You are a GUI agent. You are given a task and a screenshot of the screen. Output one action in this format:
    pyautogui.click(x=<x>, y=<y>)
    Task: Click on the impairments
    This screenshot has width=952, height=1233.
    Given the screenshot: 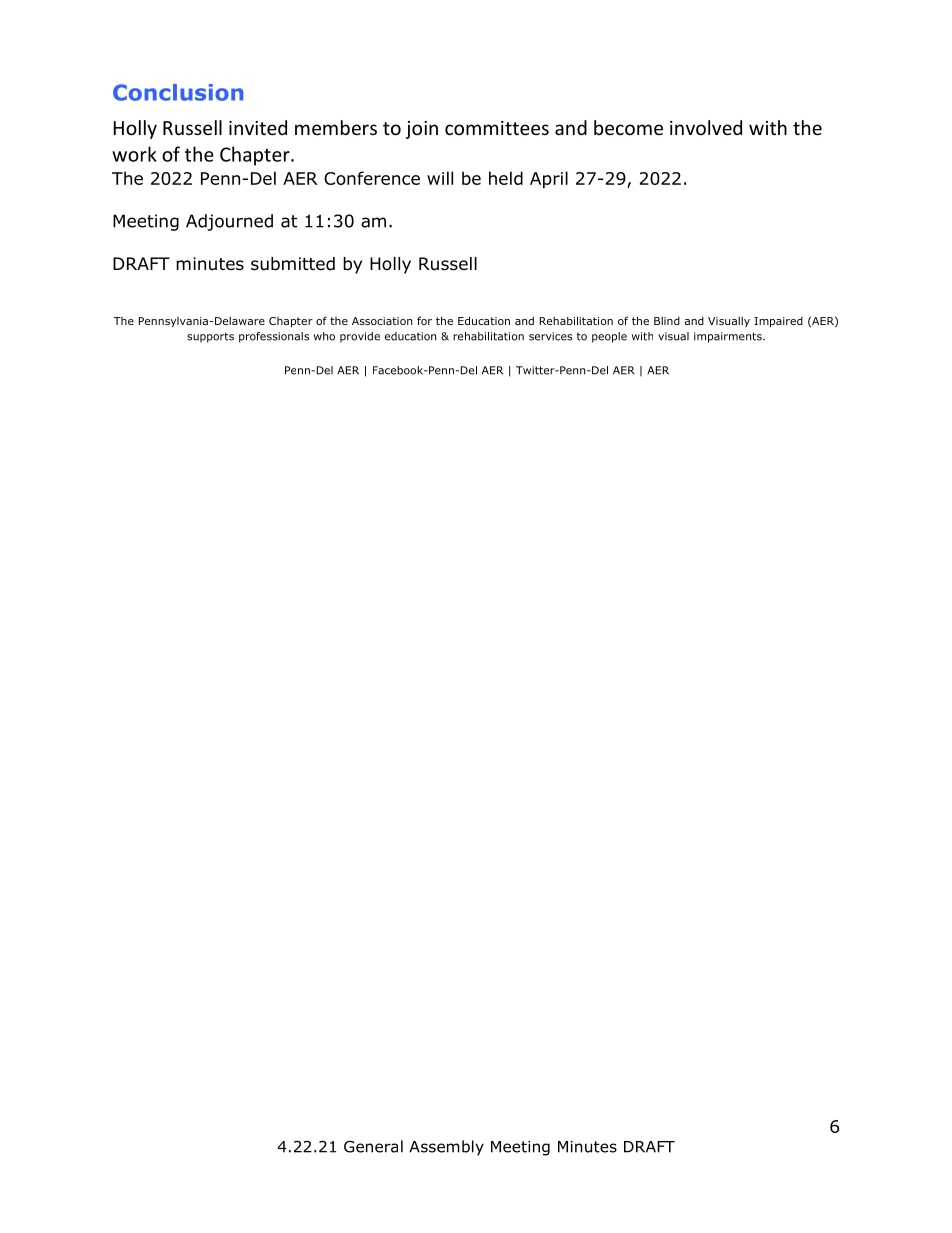 What is the action you would take?
    pyautogui.click(x=729, y=337)
